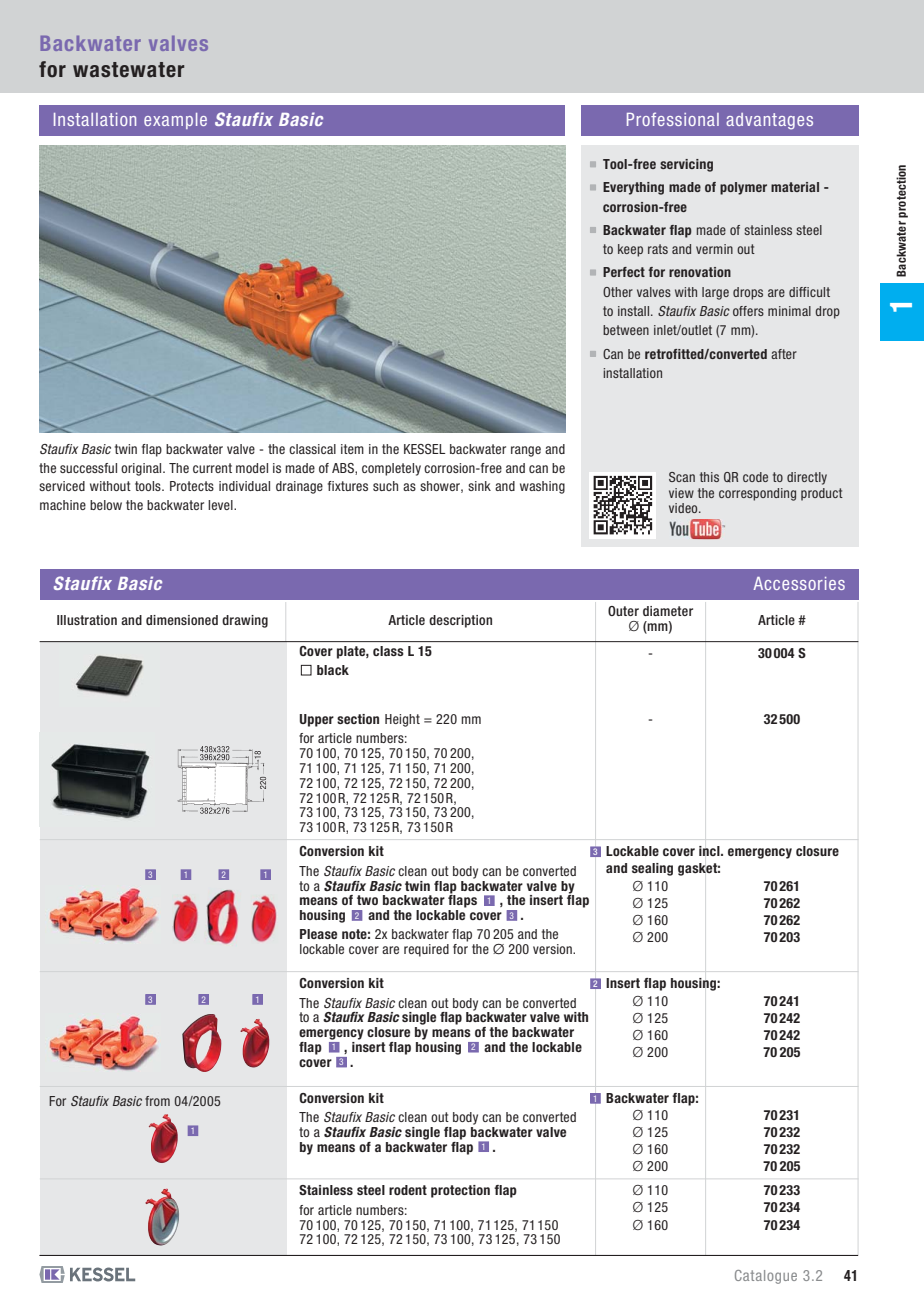 This document has height=1308, width=924. Describe the element at coordinates (408, 1190) in the document. I see `rodent` at that location.
